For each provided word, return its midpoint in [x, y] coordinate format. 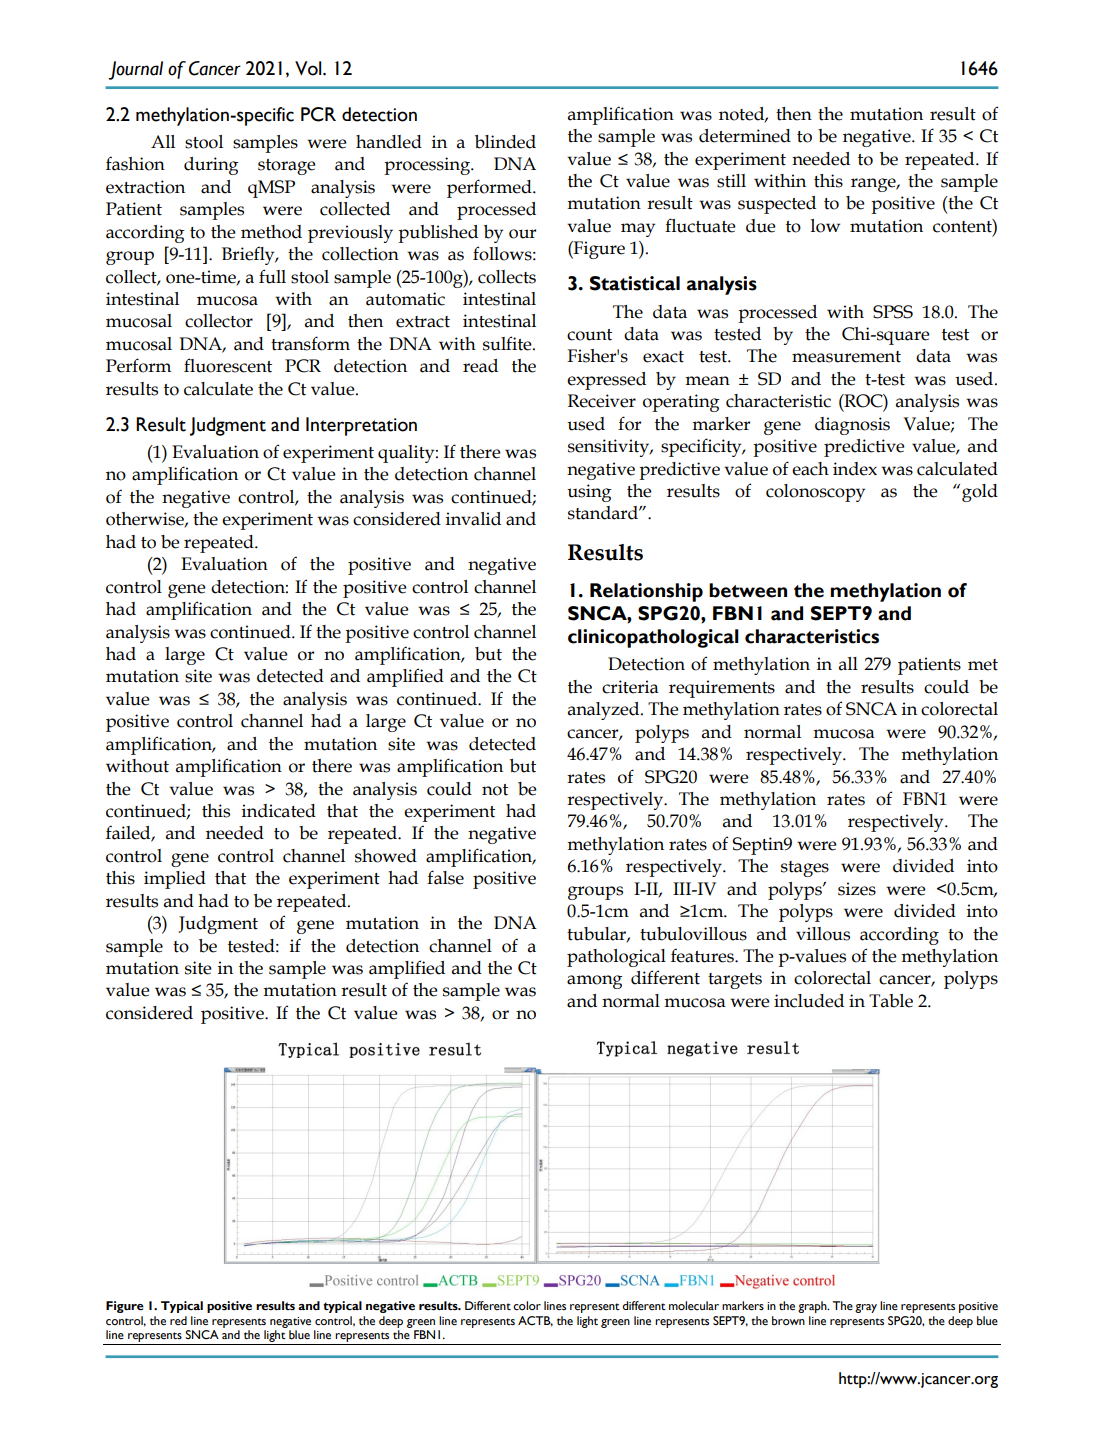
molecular [694, 1306]
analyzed [605, 711]
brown [788, 1320]
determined [745, 136]
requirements [722, 689]
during [211, 166]
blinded [505, 142]
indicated [279, 811]
